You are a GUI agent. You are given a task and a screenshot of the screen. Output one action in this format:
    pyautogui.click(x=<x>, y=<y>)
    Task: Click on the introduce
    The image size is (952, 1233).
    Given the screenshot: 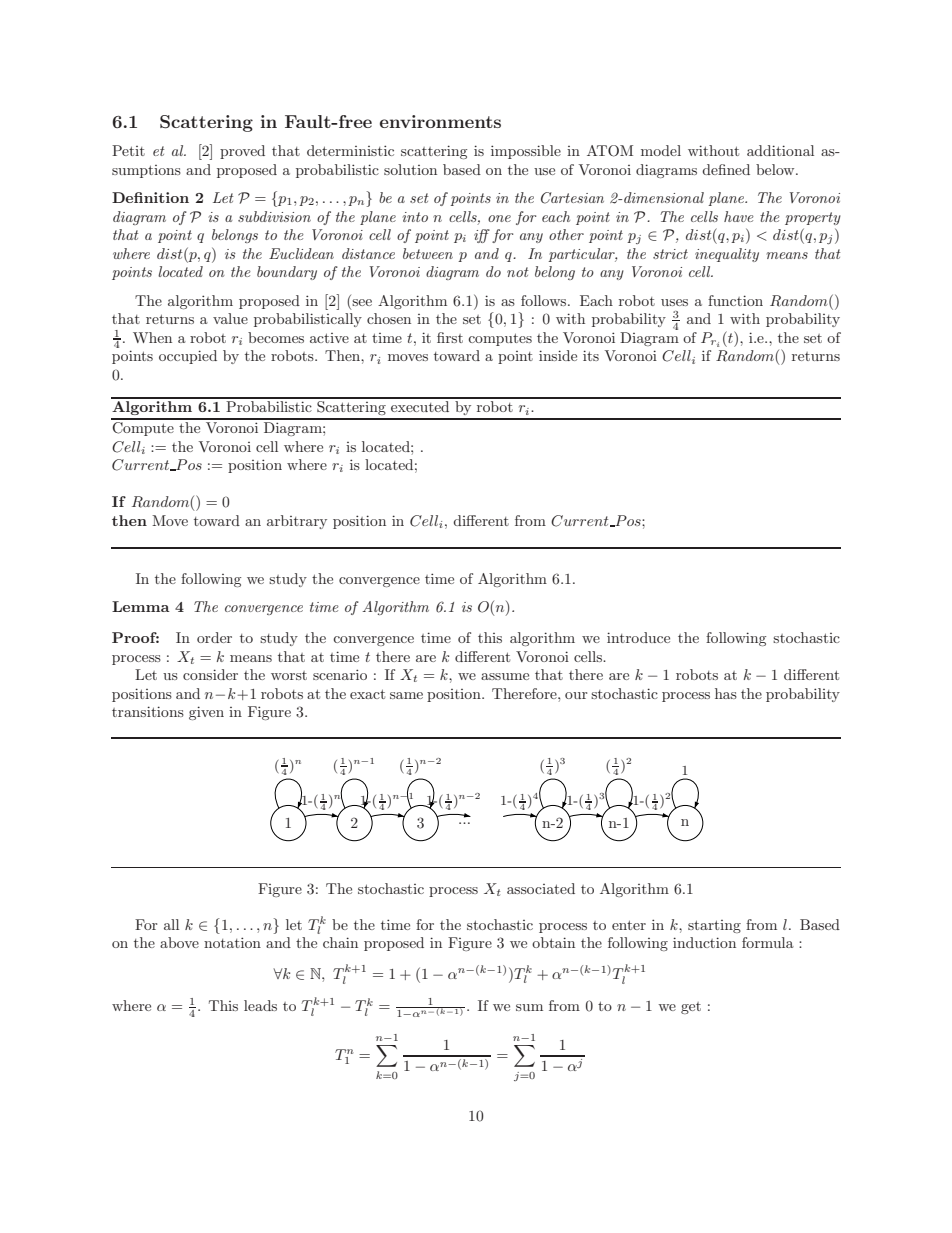 What is the action you would take?
    pyautogui.click(x=638, y=637)
